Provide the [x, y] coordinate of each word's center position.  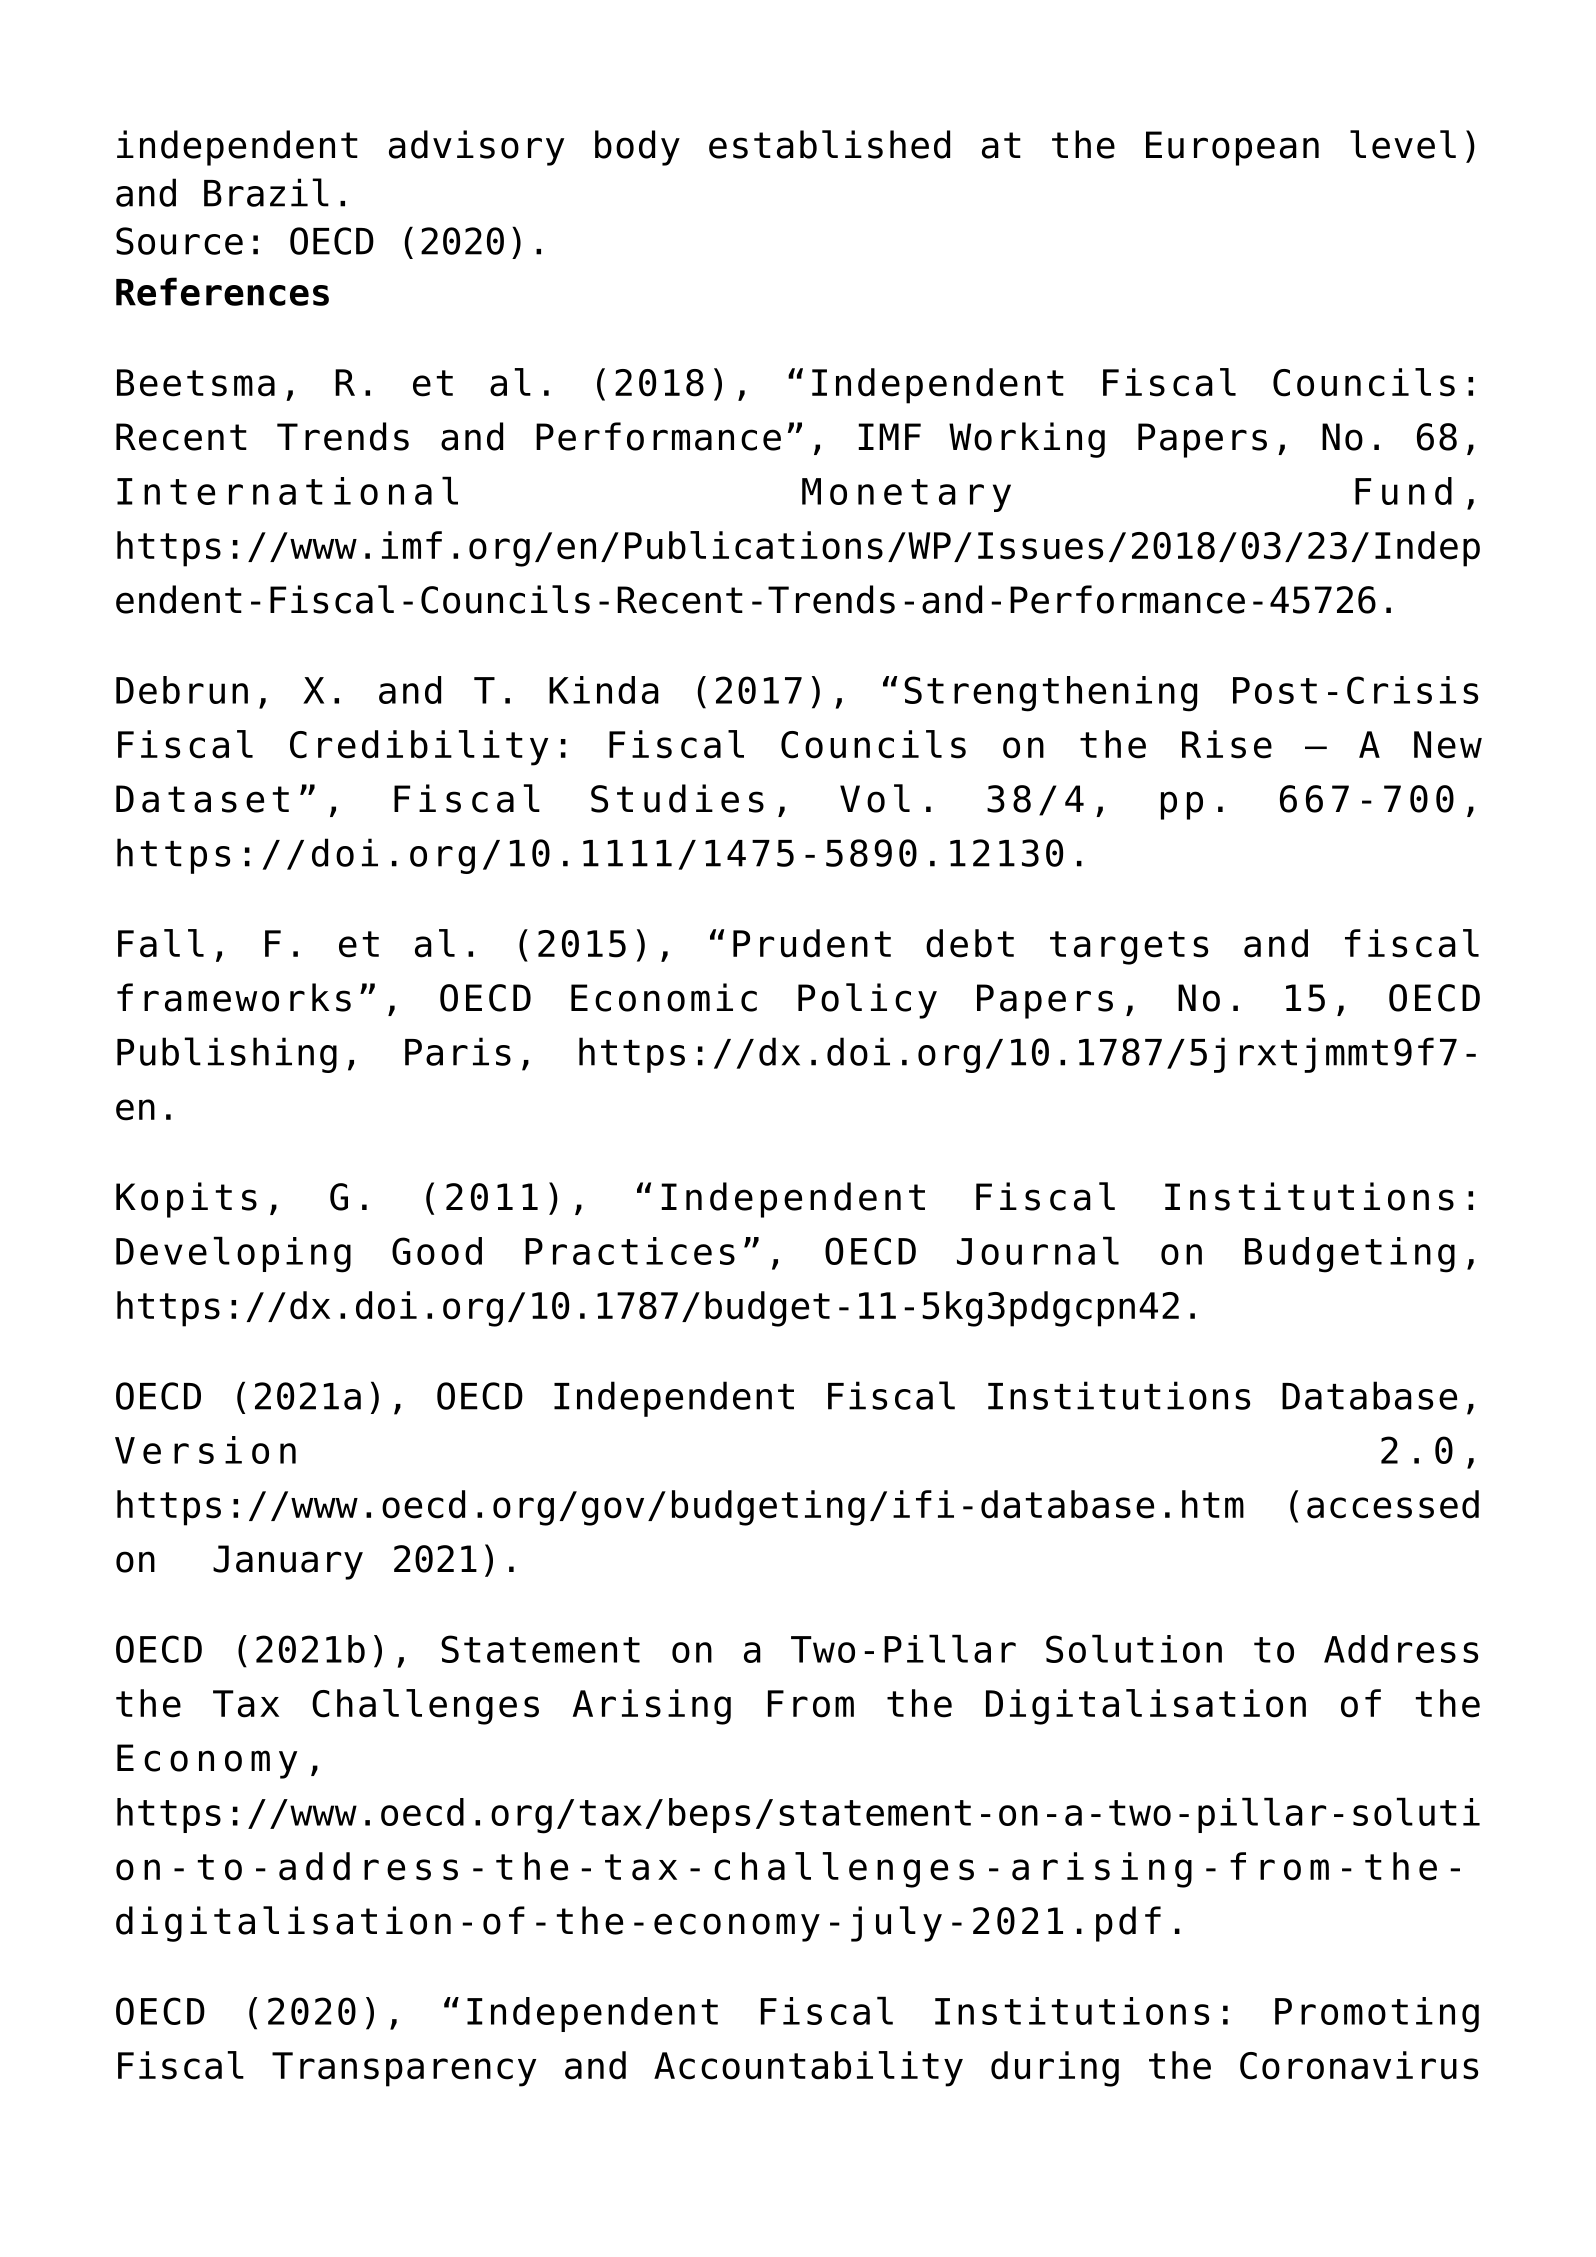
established [829, 144]
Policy [867, 1001]
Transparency [404, 2069]
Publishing [227, 1055]
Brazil [266, 192]
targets [1129, 948]
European [1232, 148]
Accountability [808, 2069]
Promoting [1377, 2015]
